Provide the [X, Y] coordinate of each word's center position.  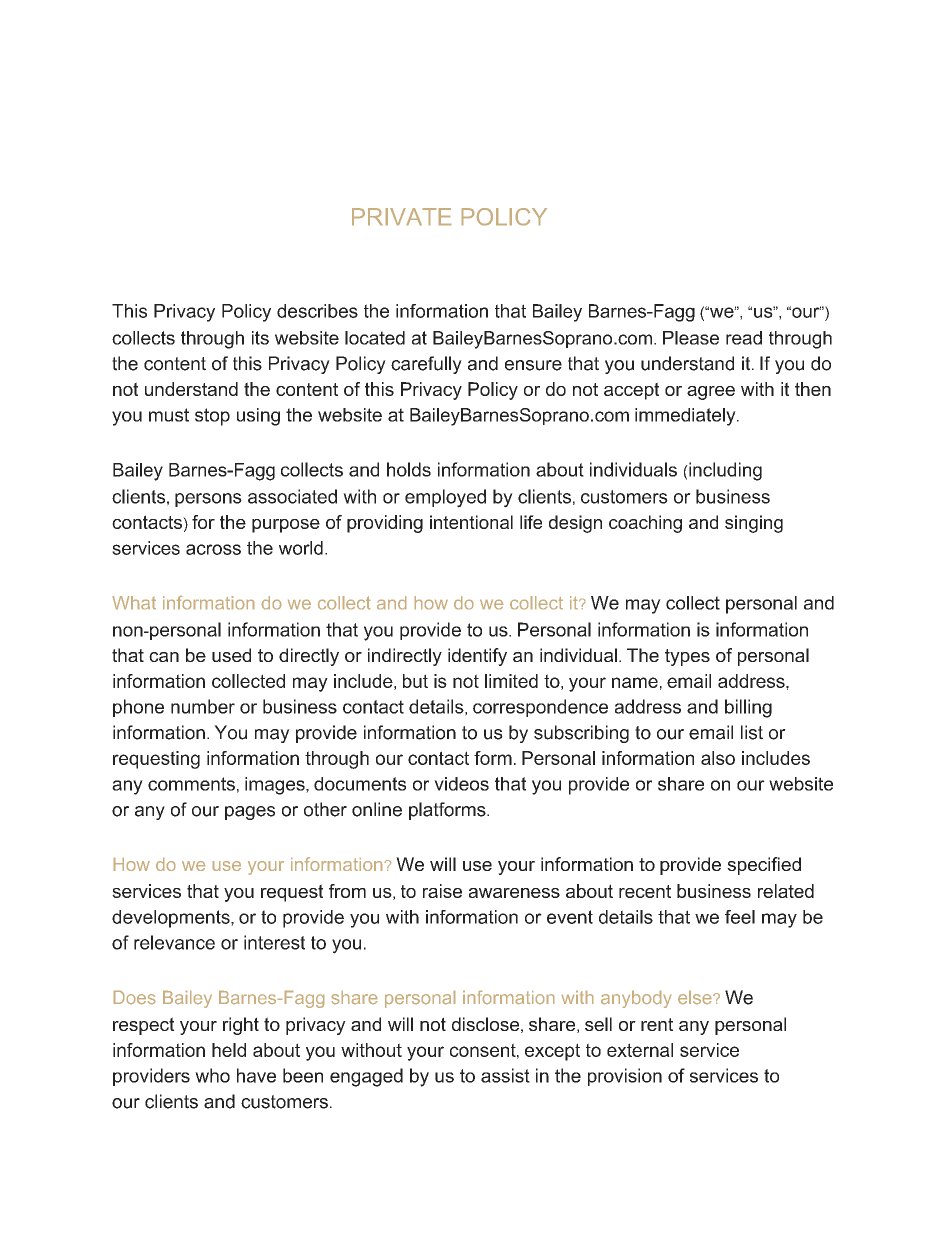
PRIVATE [401, 216]
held [229, 1050]
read [744, 338]
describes [317, 311]
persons [208, 500]
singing [754, 524]
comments [191, 784]
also [718, 758]
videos [461, 784]
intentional [471, 522]
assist [505, 1075]
